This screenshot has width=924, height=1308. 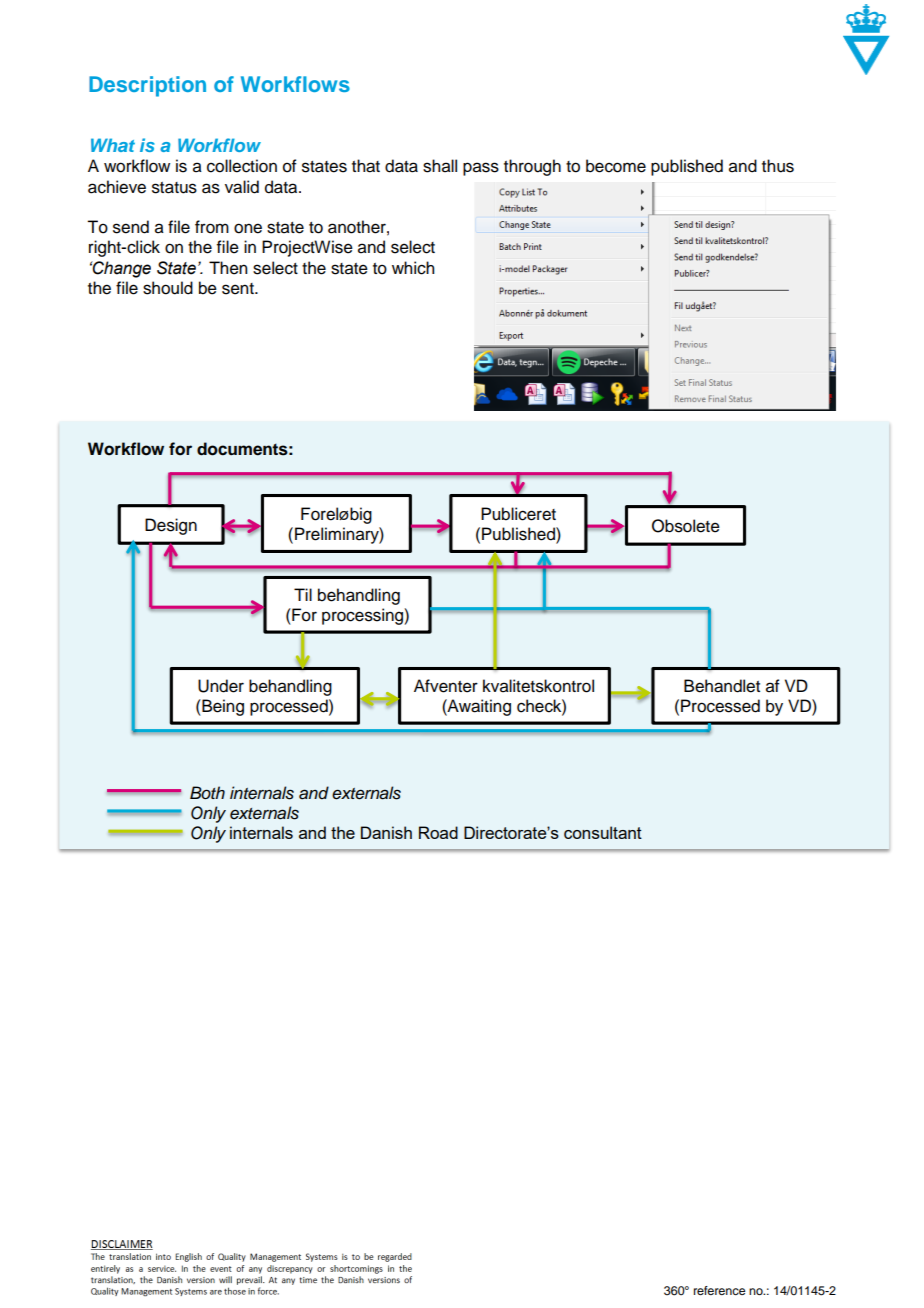 What do you see at coordinates (603, 832) in the screenshot?
I see `consultant` at bounding box center [603, 832].
